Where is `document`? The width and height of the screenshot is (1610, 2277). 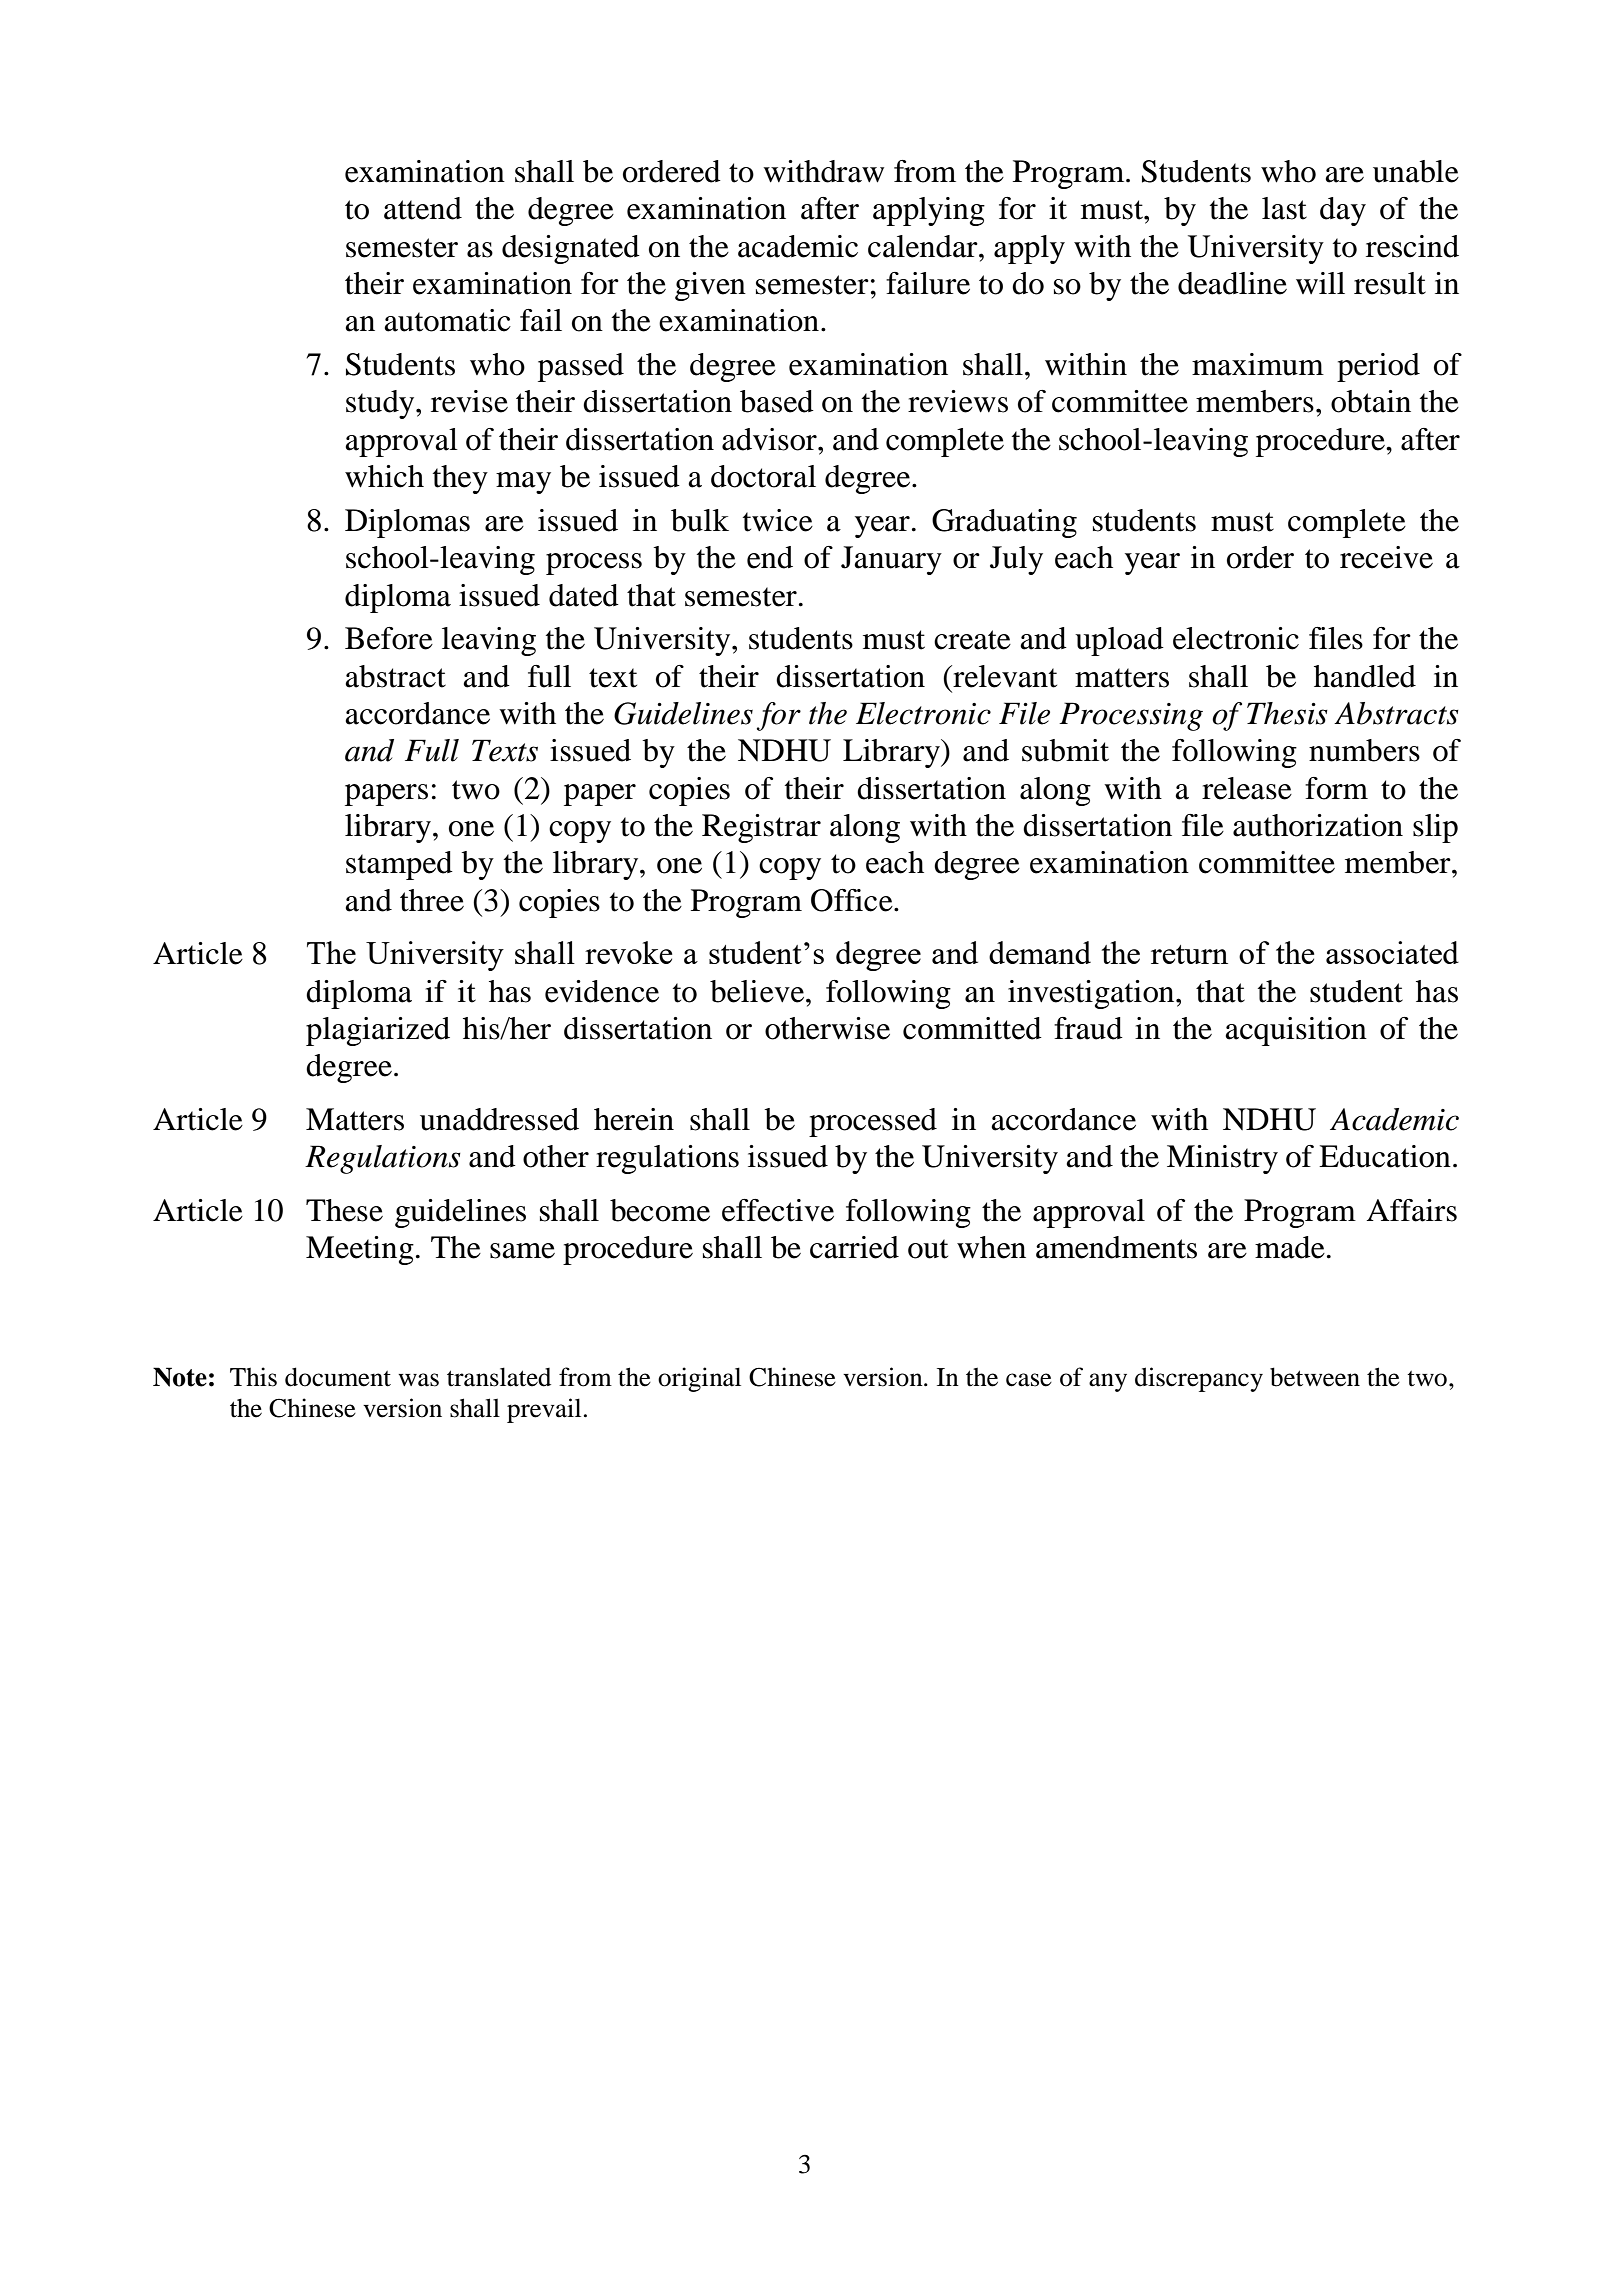 document is located at coordinates (338, 1377).
